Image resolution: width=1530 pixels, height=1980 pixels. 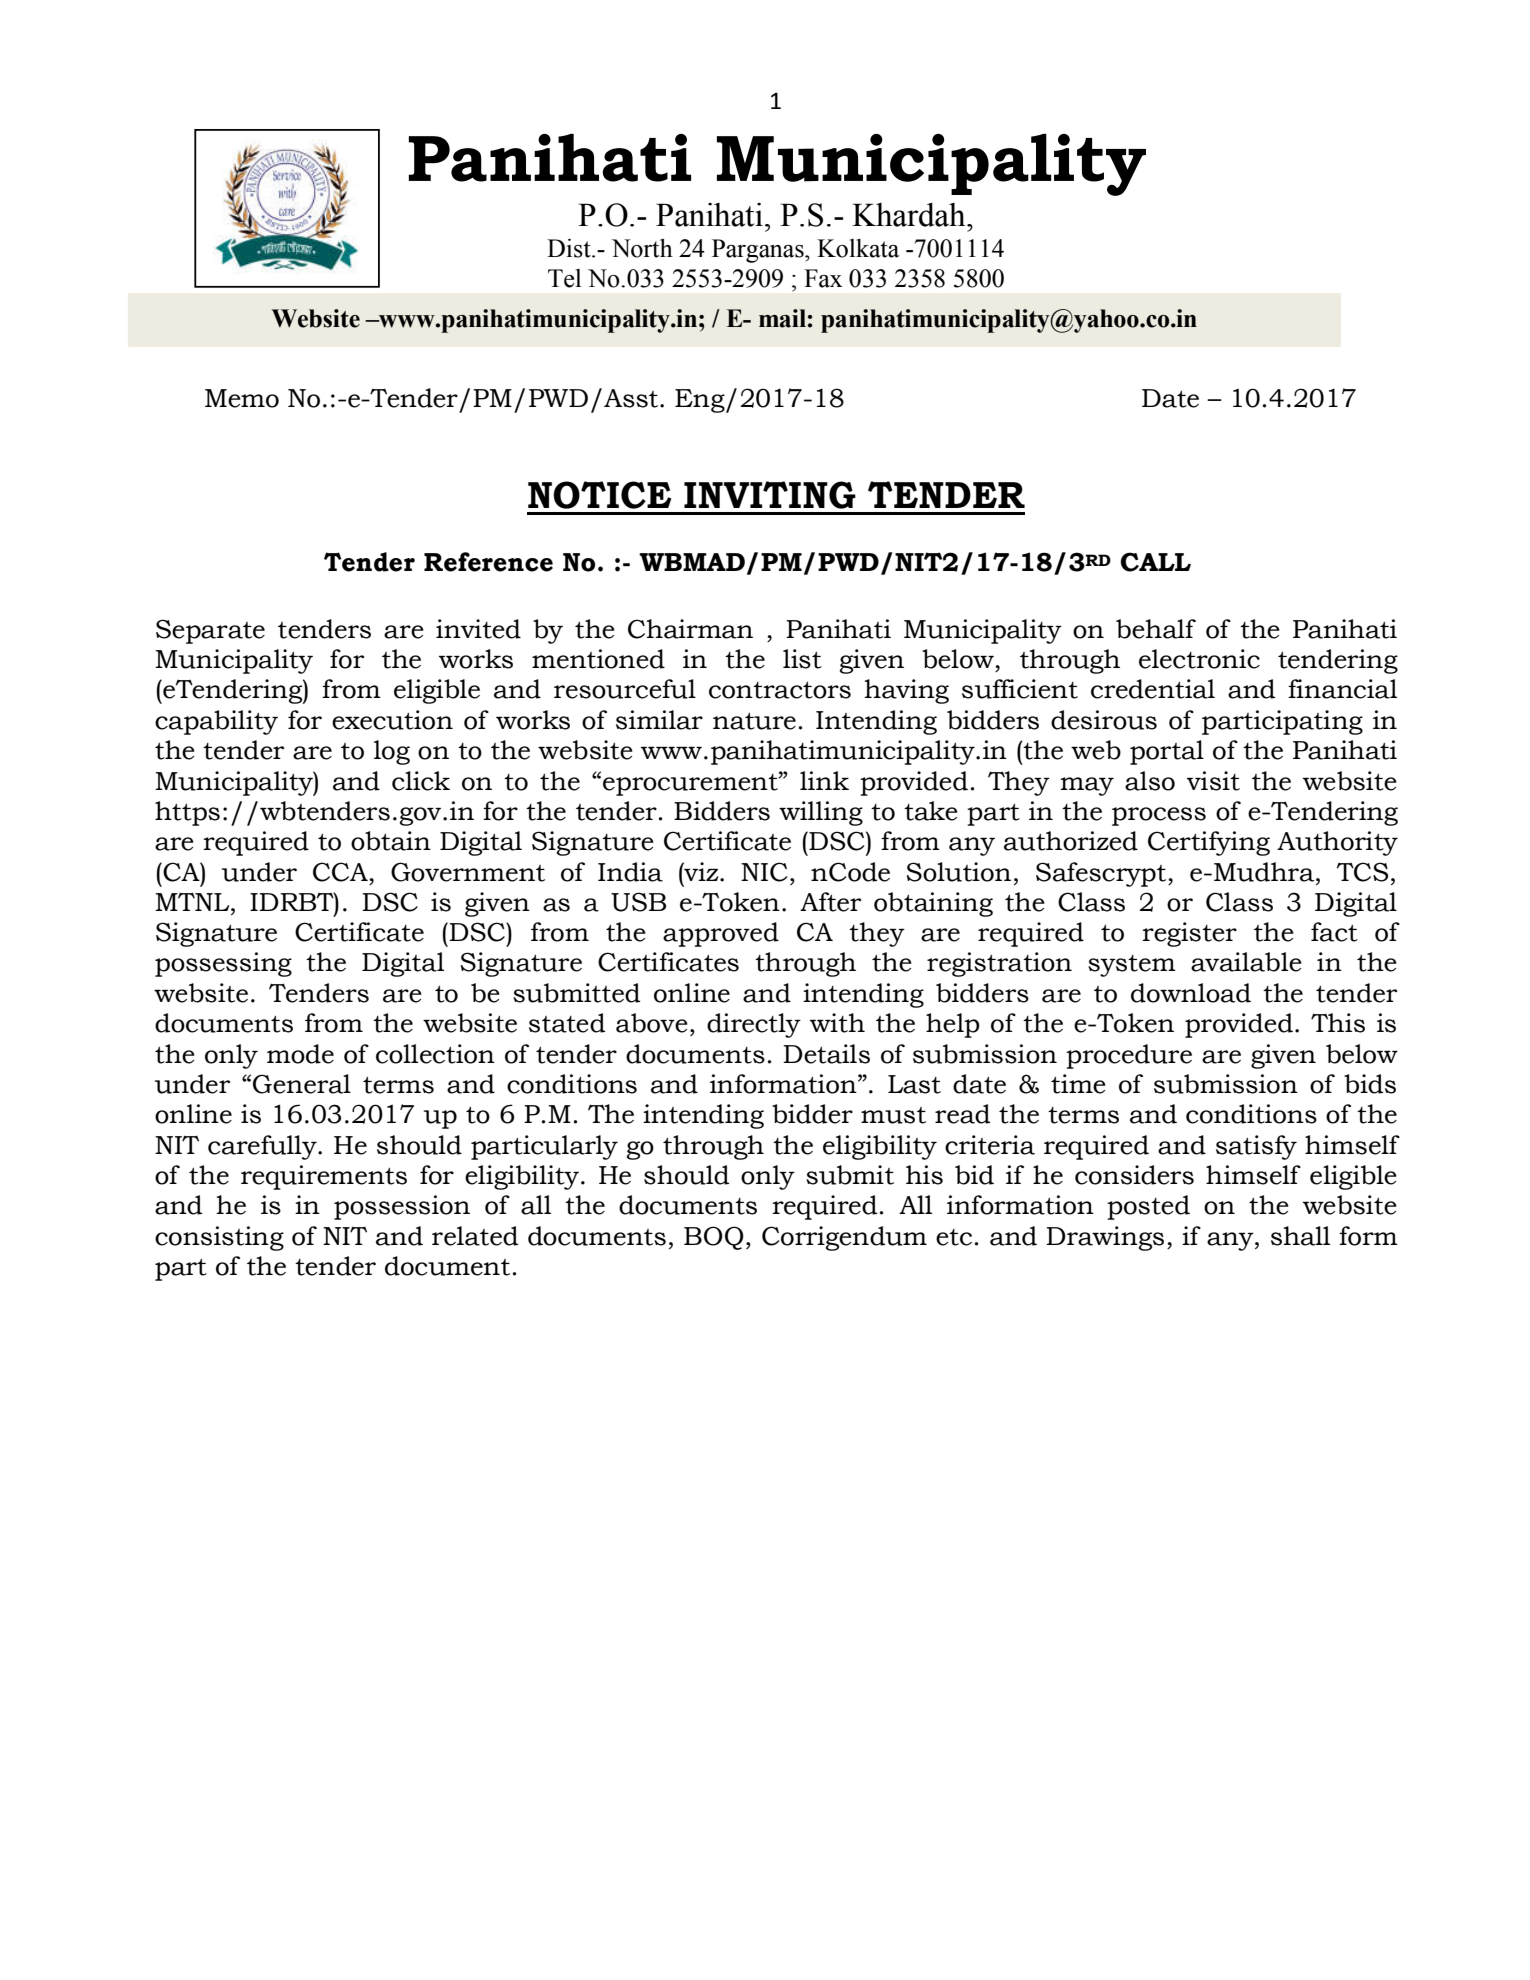 I want to click on Tel, so click(x=564, y=278).
